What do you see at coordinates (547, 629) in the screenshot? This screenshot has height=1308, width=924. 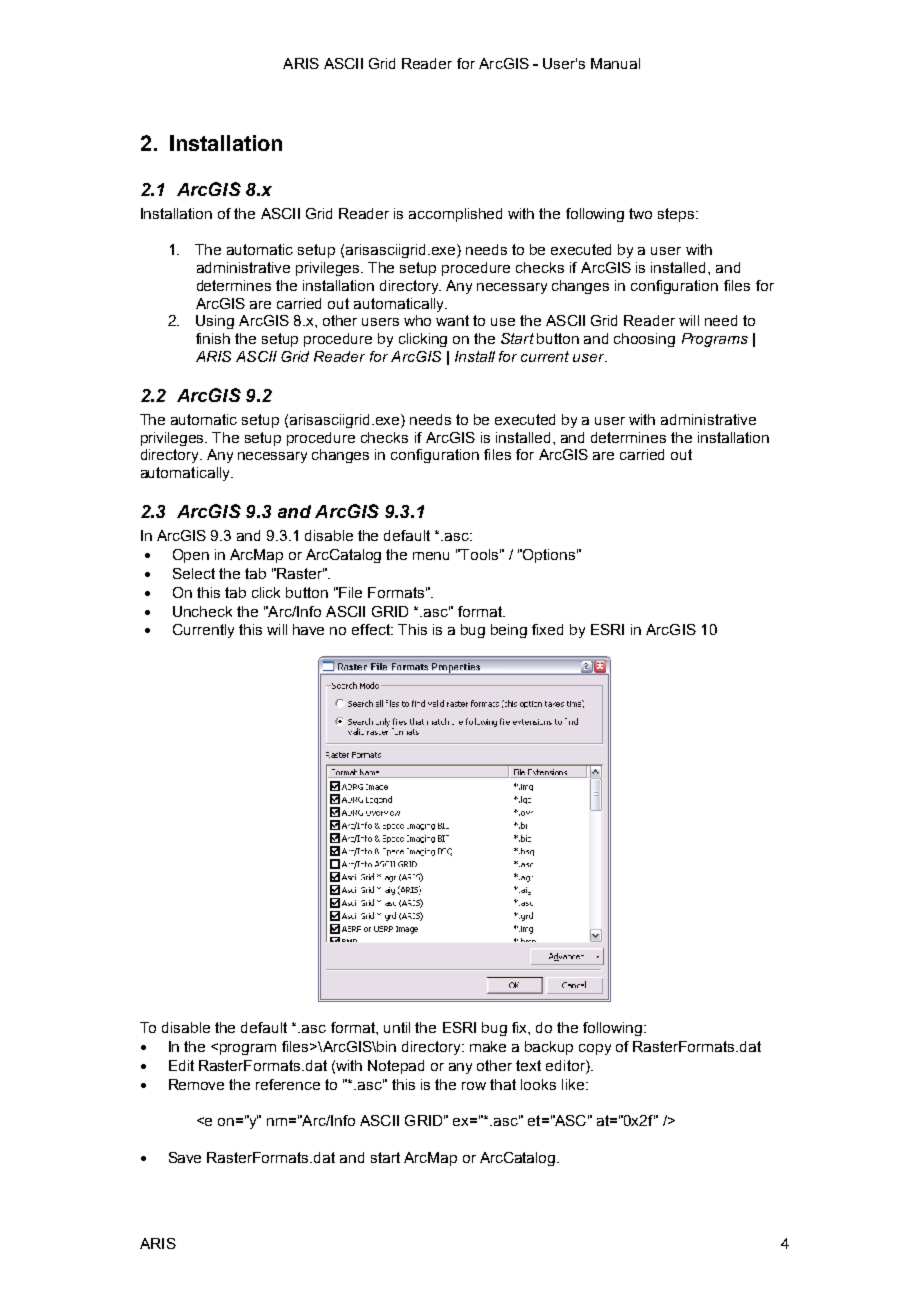 I see `fixed` at bounding box center [547, 629].
